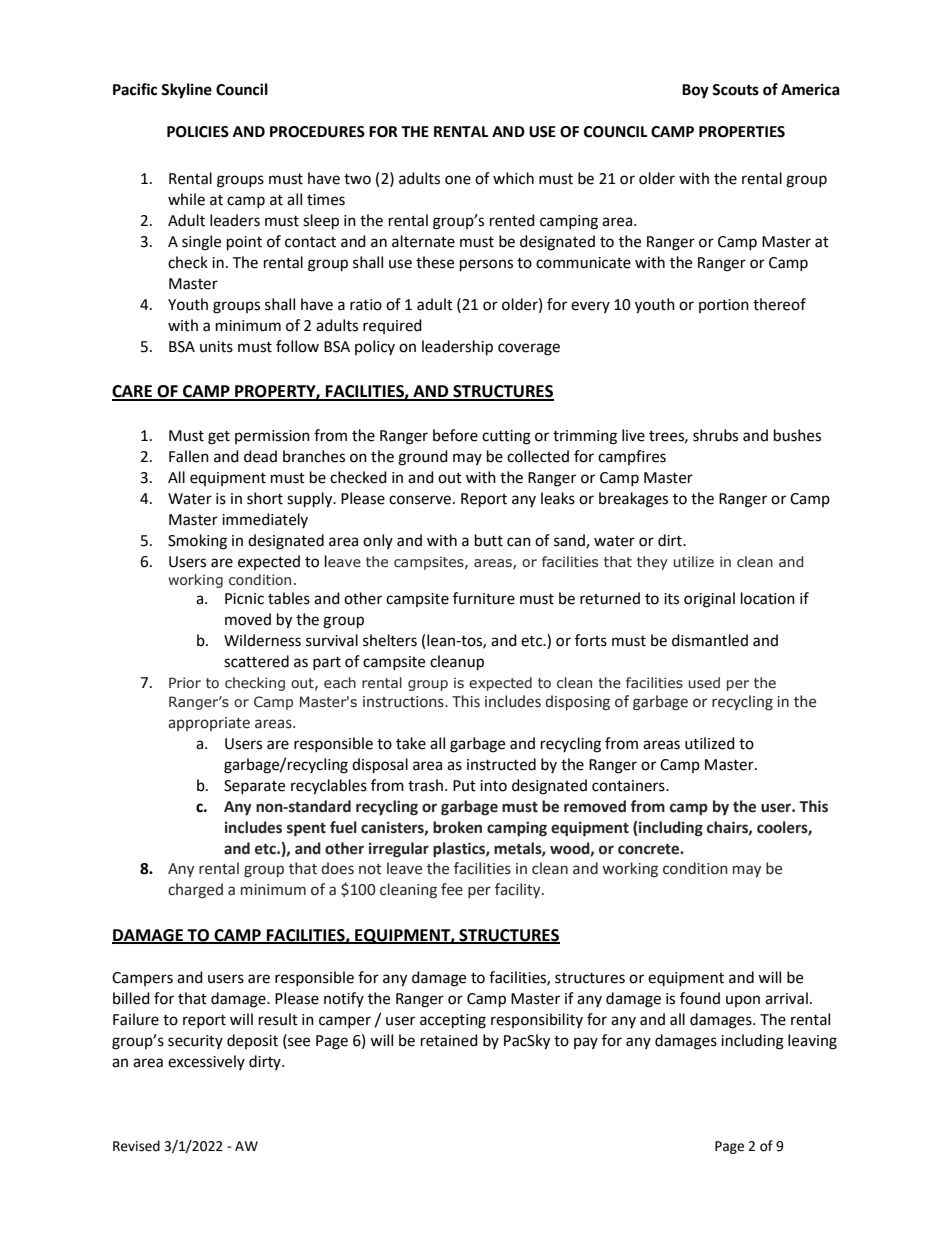  Describe the element at coordinates (464, 786) in the screenshot. I see `Put` at that location.
